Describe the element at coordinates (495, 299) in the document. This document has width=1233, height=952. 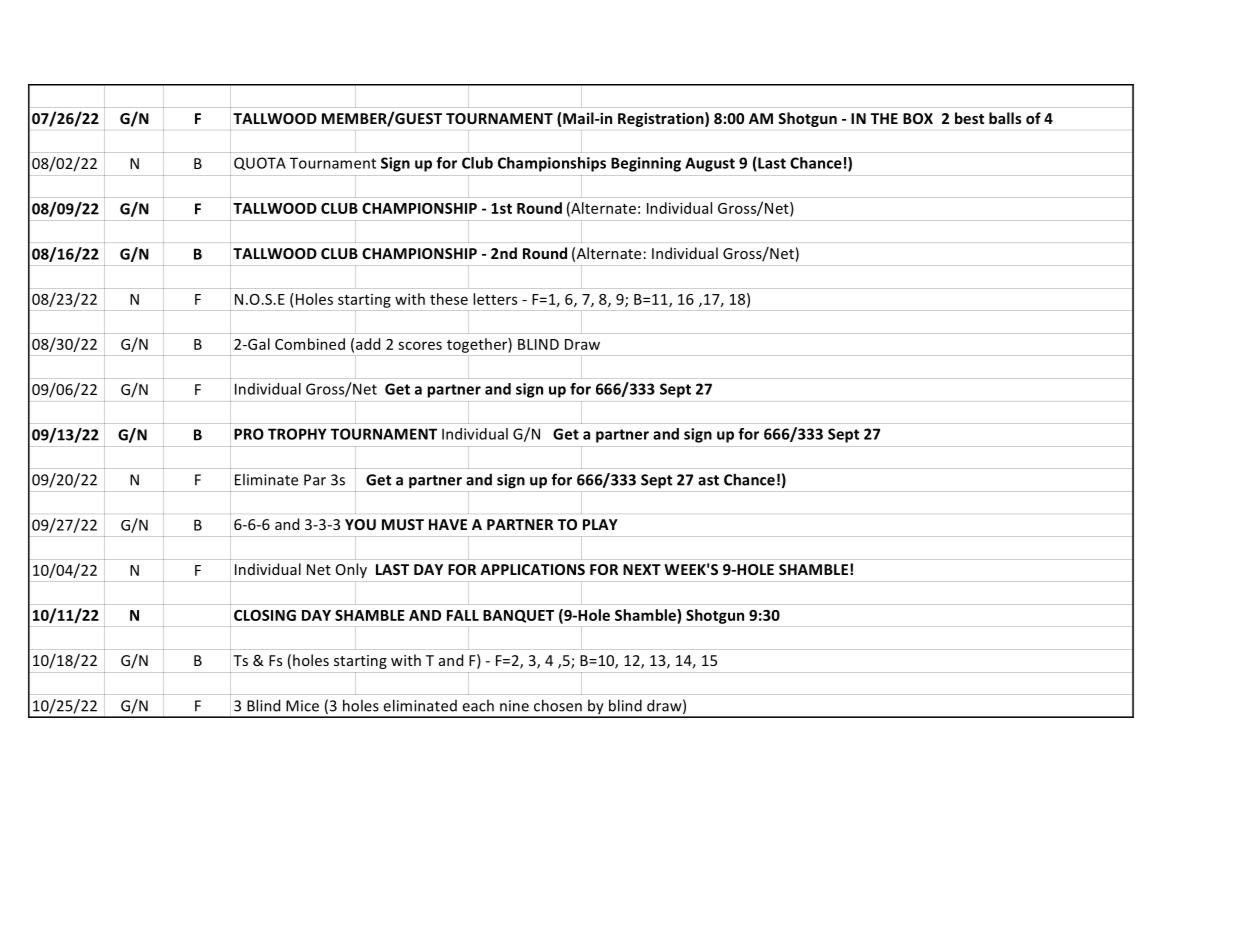
I see `letters` at that location.
